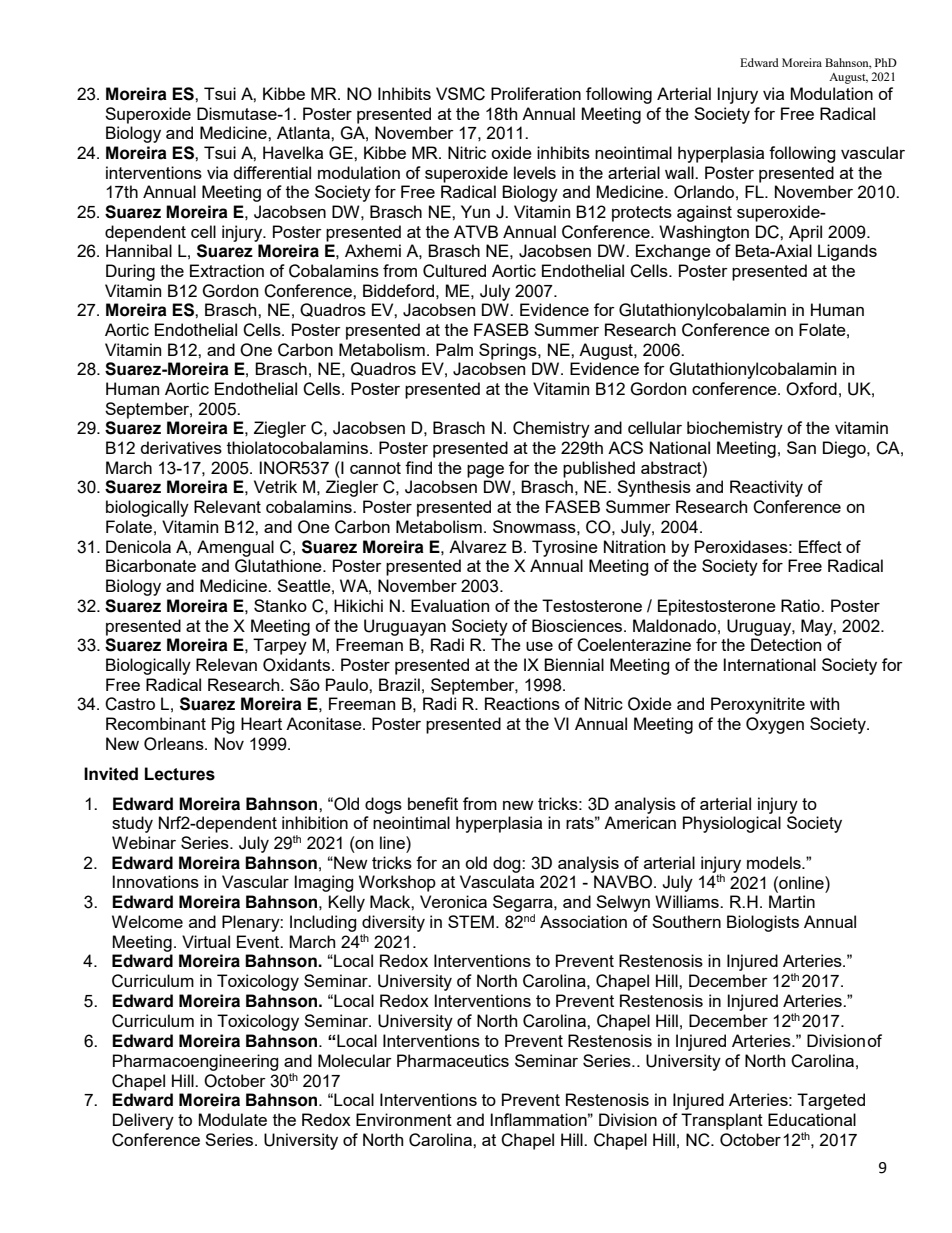 The image size is (952, 1233). Describe the element at coordinates (786, 644) in the screenshot. I see `Detection` at that location.
